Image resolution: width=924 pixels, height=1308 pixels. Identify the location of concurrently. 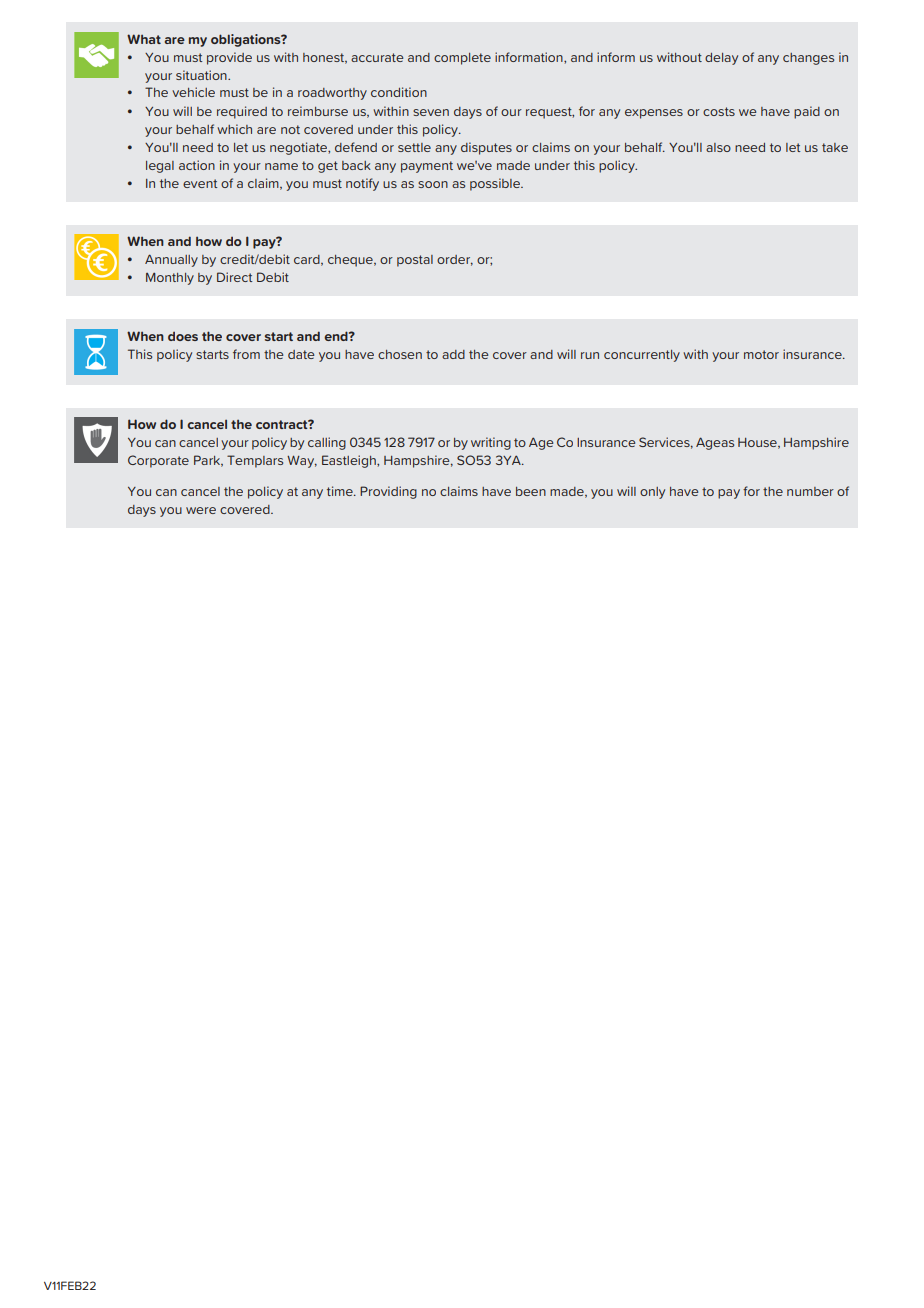
(642, 356).
